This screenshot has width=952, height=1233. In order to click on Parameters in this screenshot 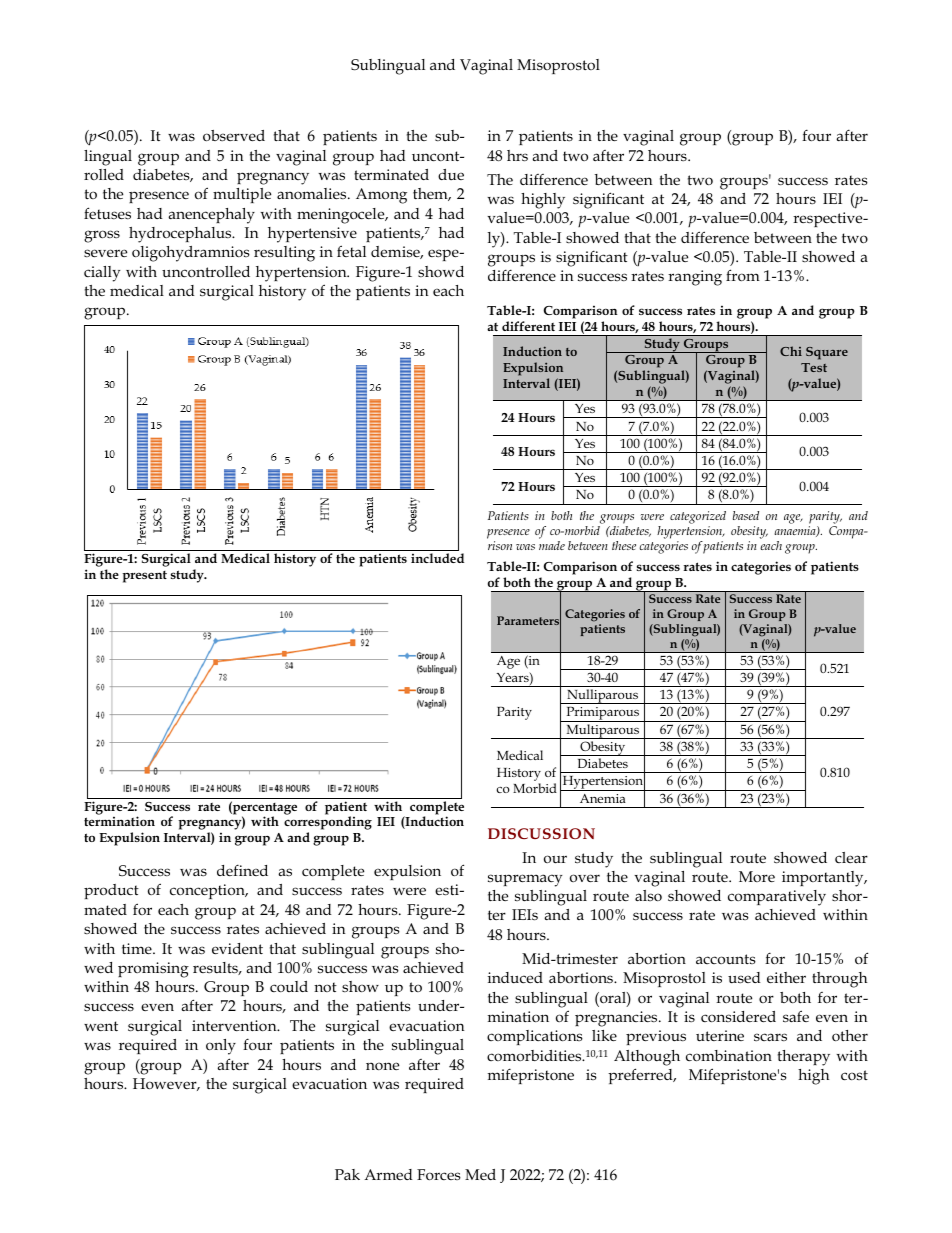, I will do `click(529, 621)`.
